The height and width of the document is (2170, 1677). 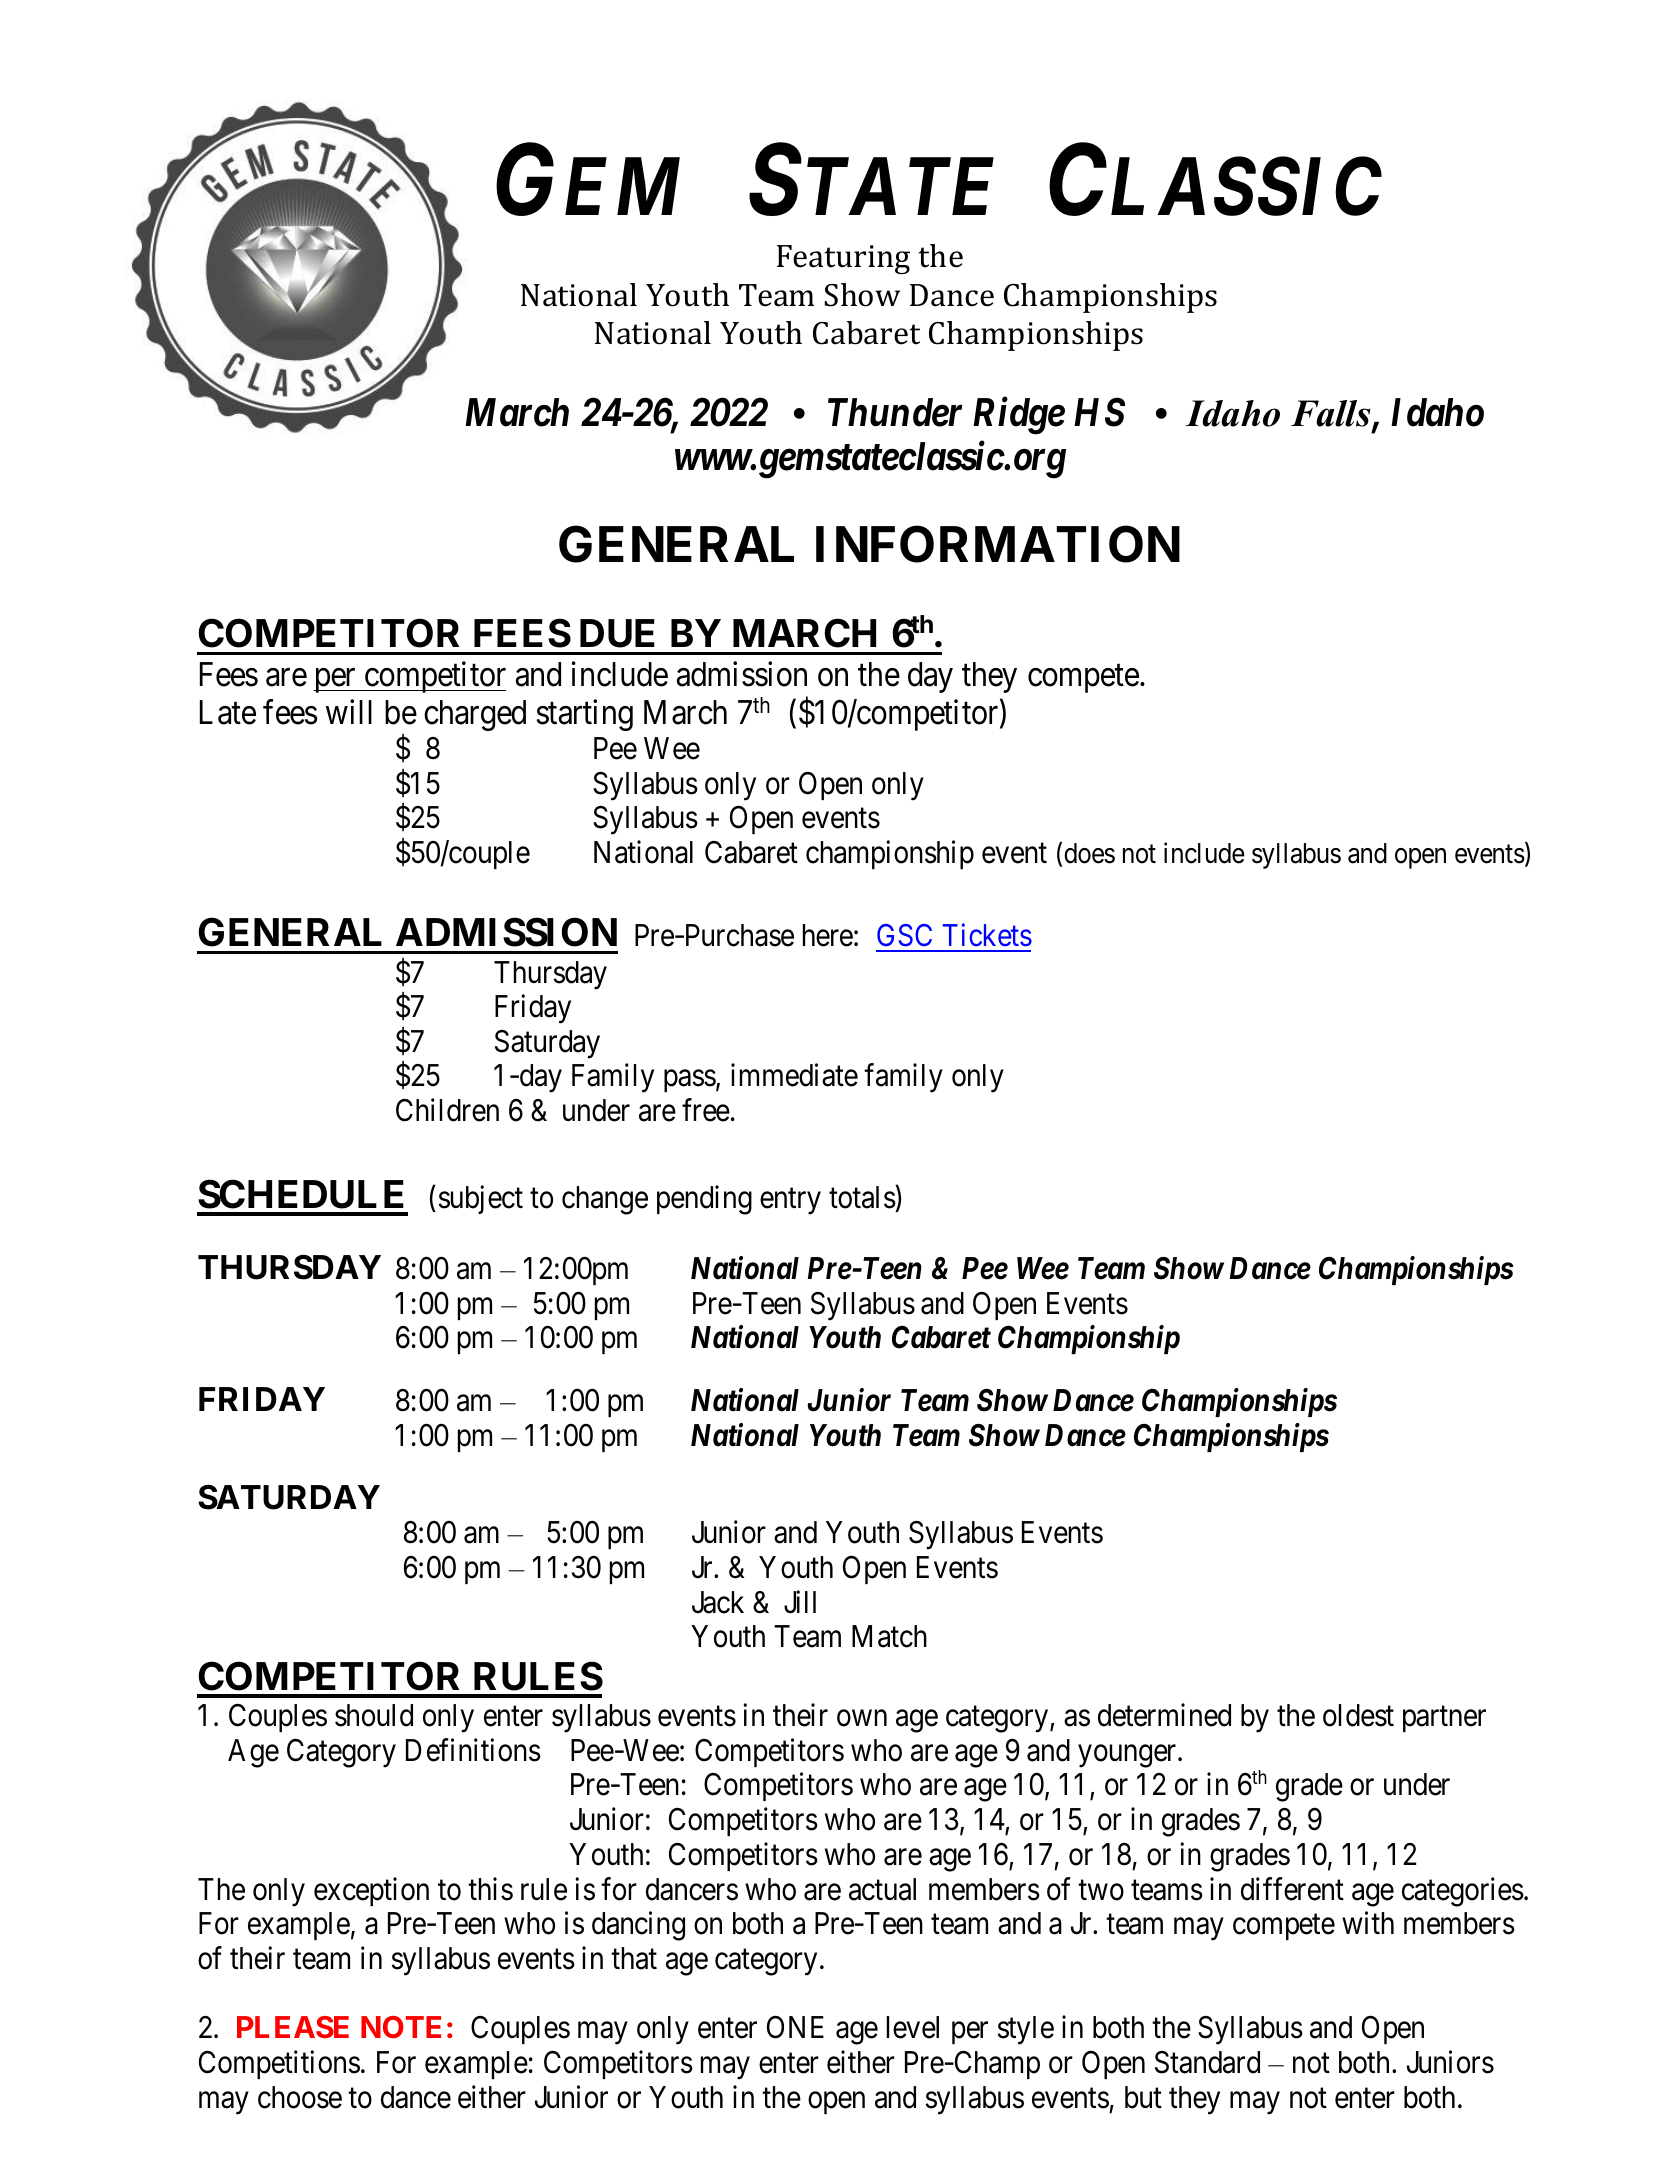 I want to click on INFORMATION, so click(x=998, y=544).
